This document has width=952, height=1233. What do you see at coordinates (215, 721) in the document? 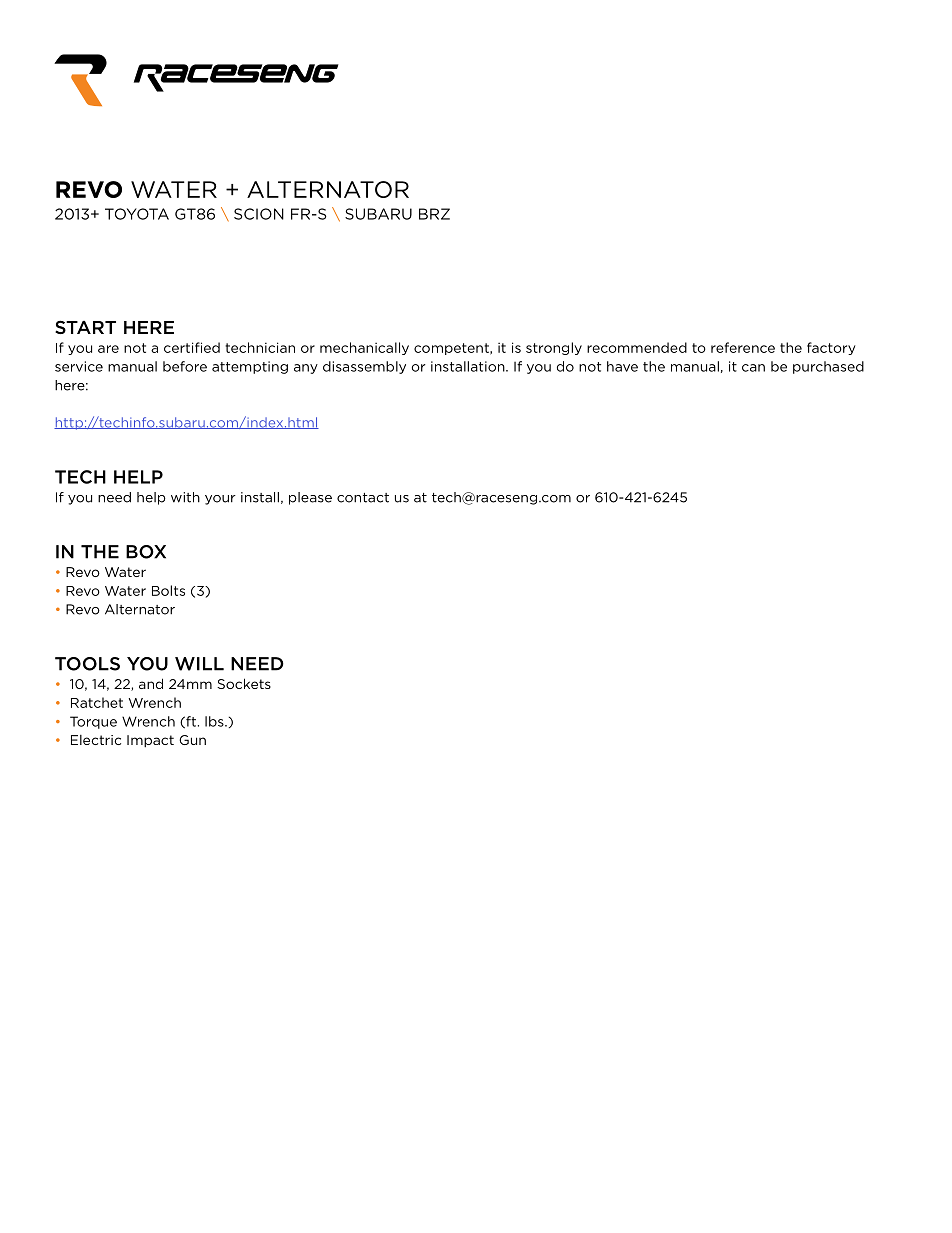
I see `lbs` at bounding box center [215, 721].
